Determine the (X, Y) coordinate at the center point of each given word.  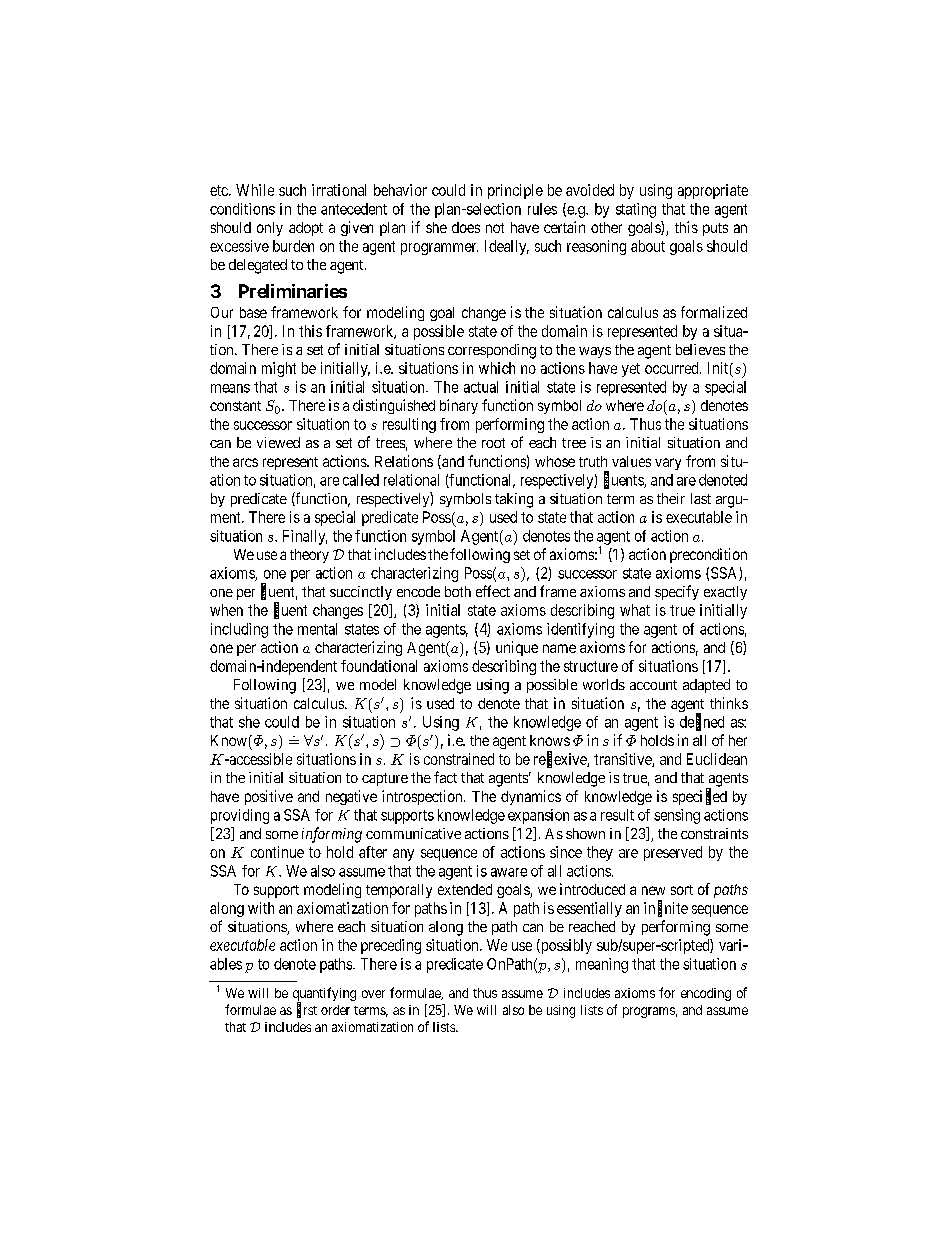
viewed (278, 442)
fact (445, 777)
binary (459, 406)
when (226, 610)
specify (677, 592)
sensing (677, 816)
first (307, 1010)
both (458, 591)
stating (636, 210)
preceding (391, 946)
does (466, 227)
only (270, 229)
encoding (706, 994)
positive (269, 797)
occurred (673, 368)
